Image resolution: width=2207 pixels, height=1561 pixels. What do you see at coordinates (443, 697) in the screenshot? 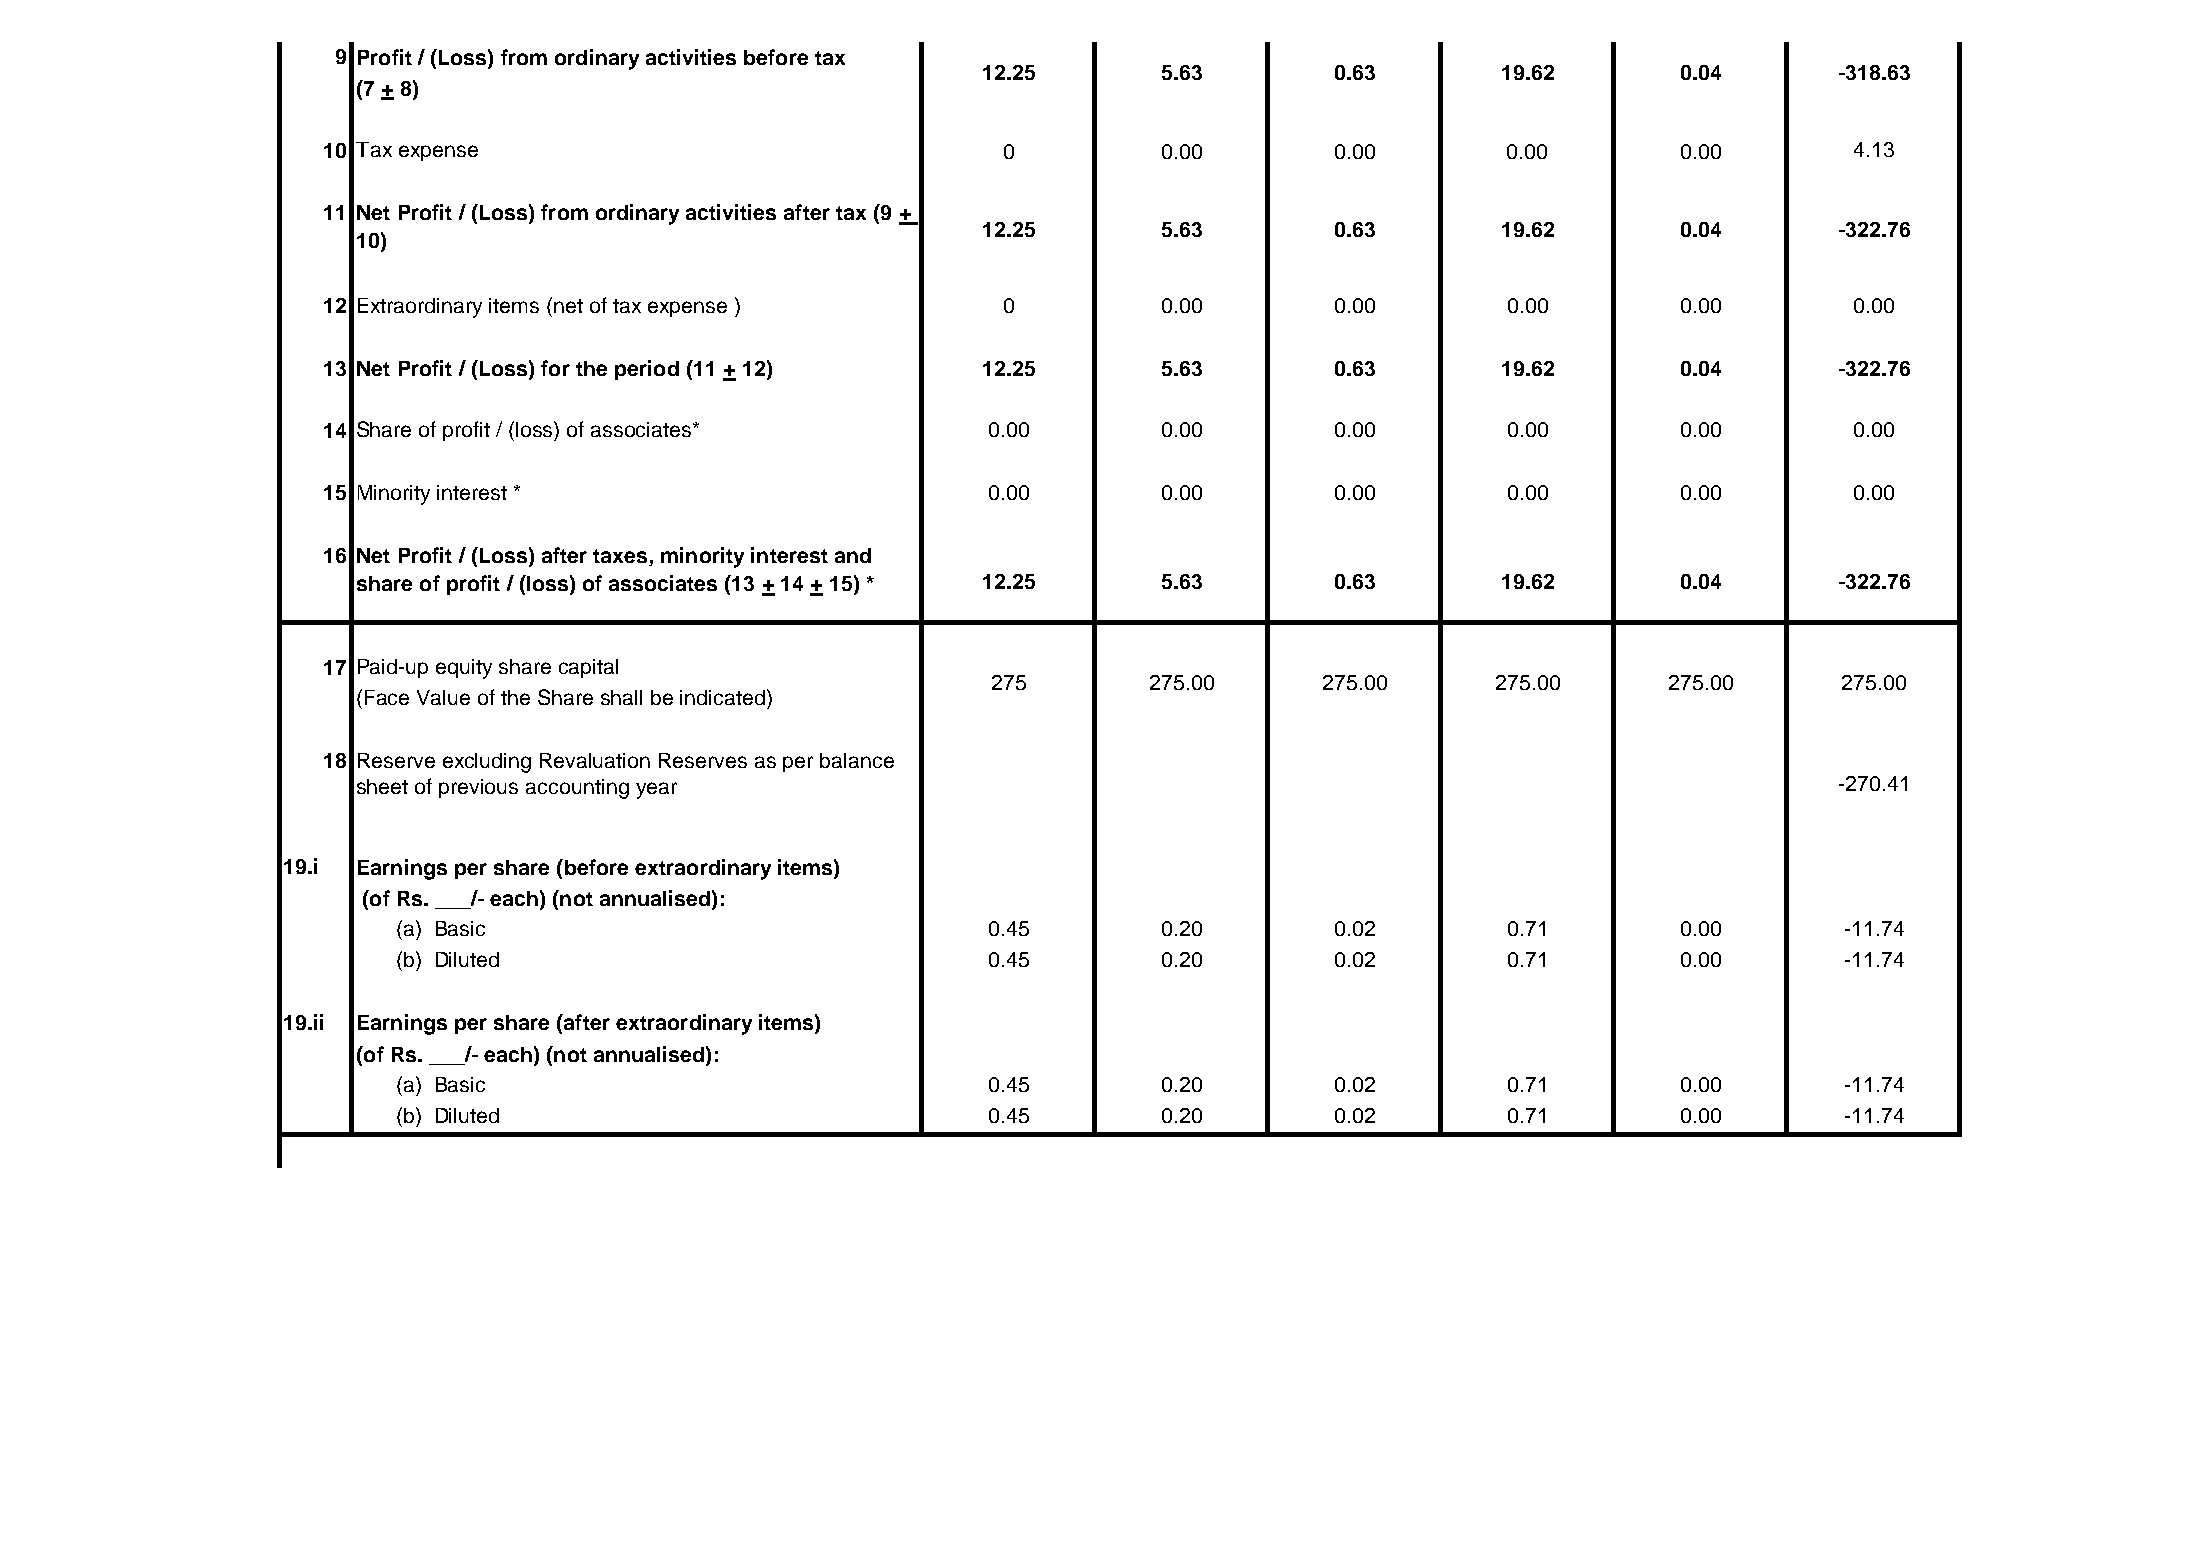
I see `Value` at bounding box center [443, 697].
